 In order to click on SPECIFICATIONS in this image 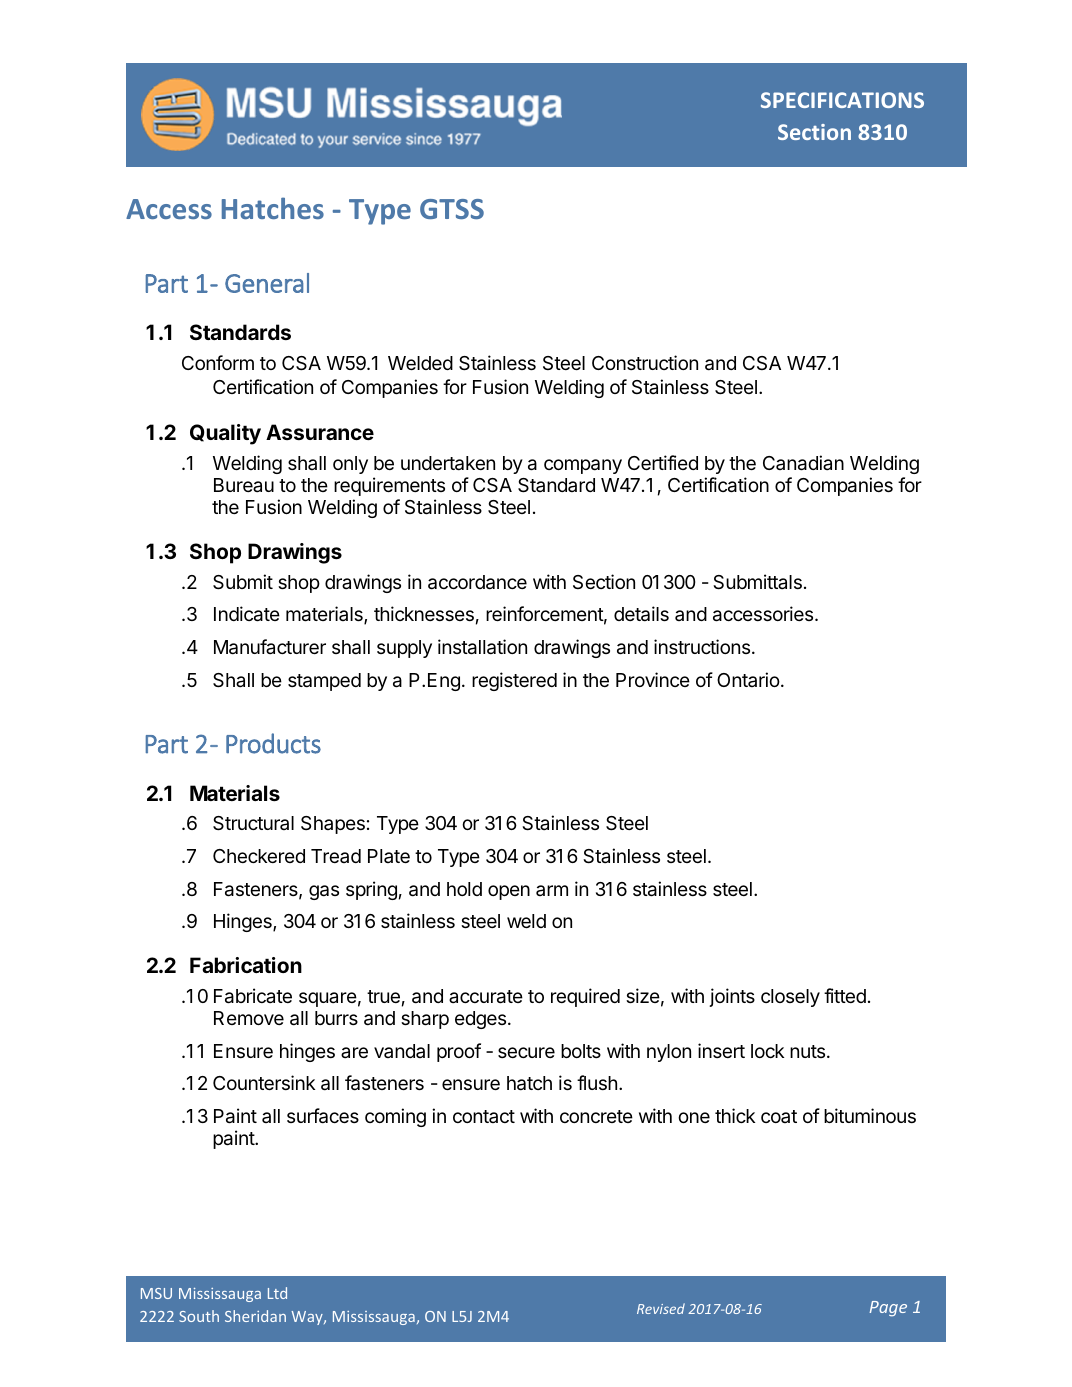, I will do `click(842, 100)`.
